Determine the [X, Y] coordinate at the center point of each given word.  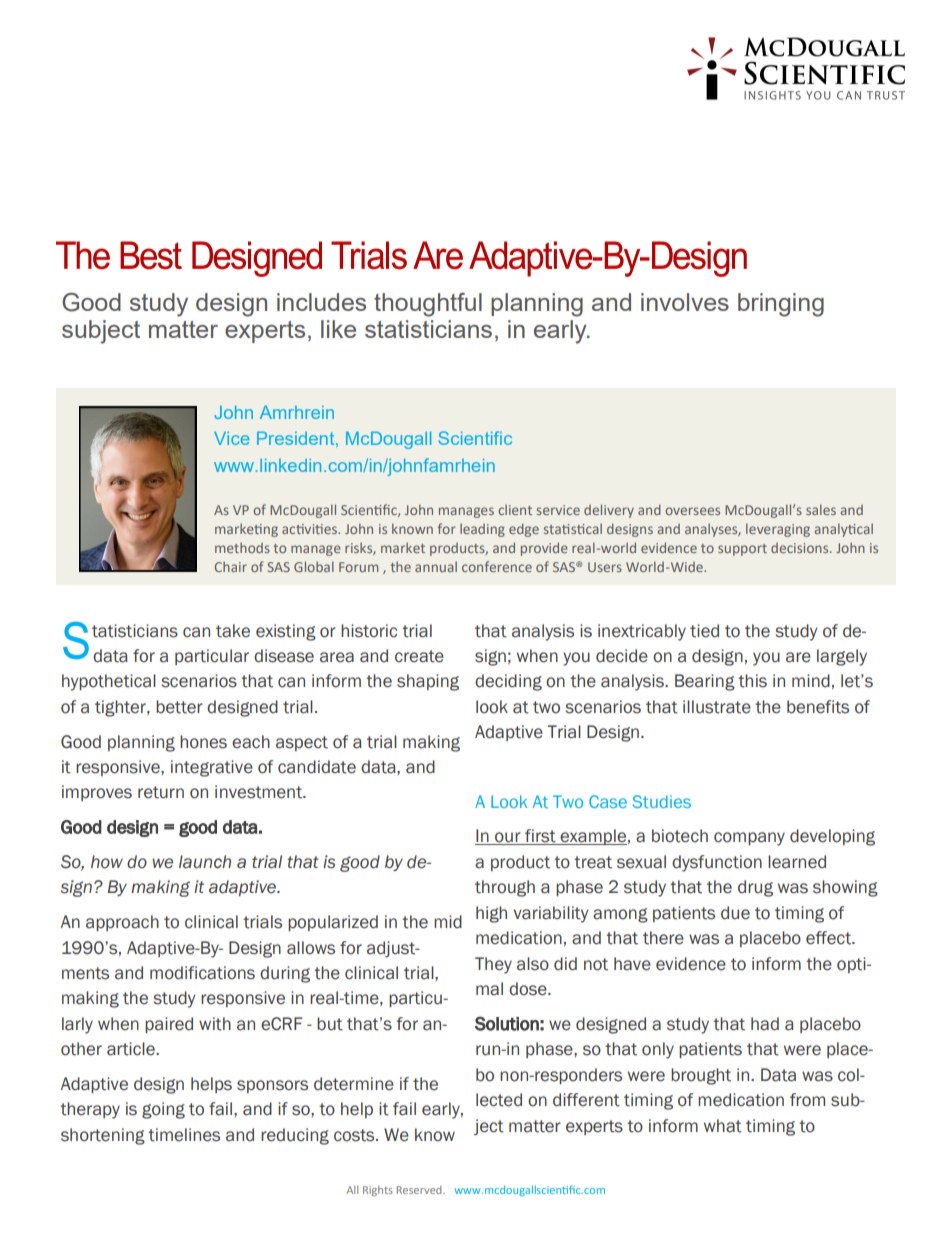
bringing [781, 305]
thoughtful [428, 305]
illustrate [717, 707]
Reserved [420, 1190]
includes [321, 302]
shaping [428, 682]
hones [203, 742]
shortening [103, 1136]
